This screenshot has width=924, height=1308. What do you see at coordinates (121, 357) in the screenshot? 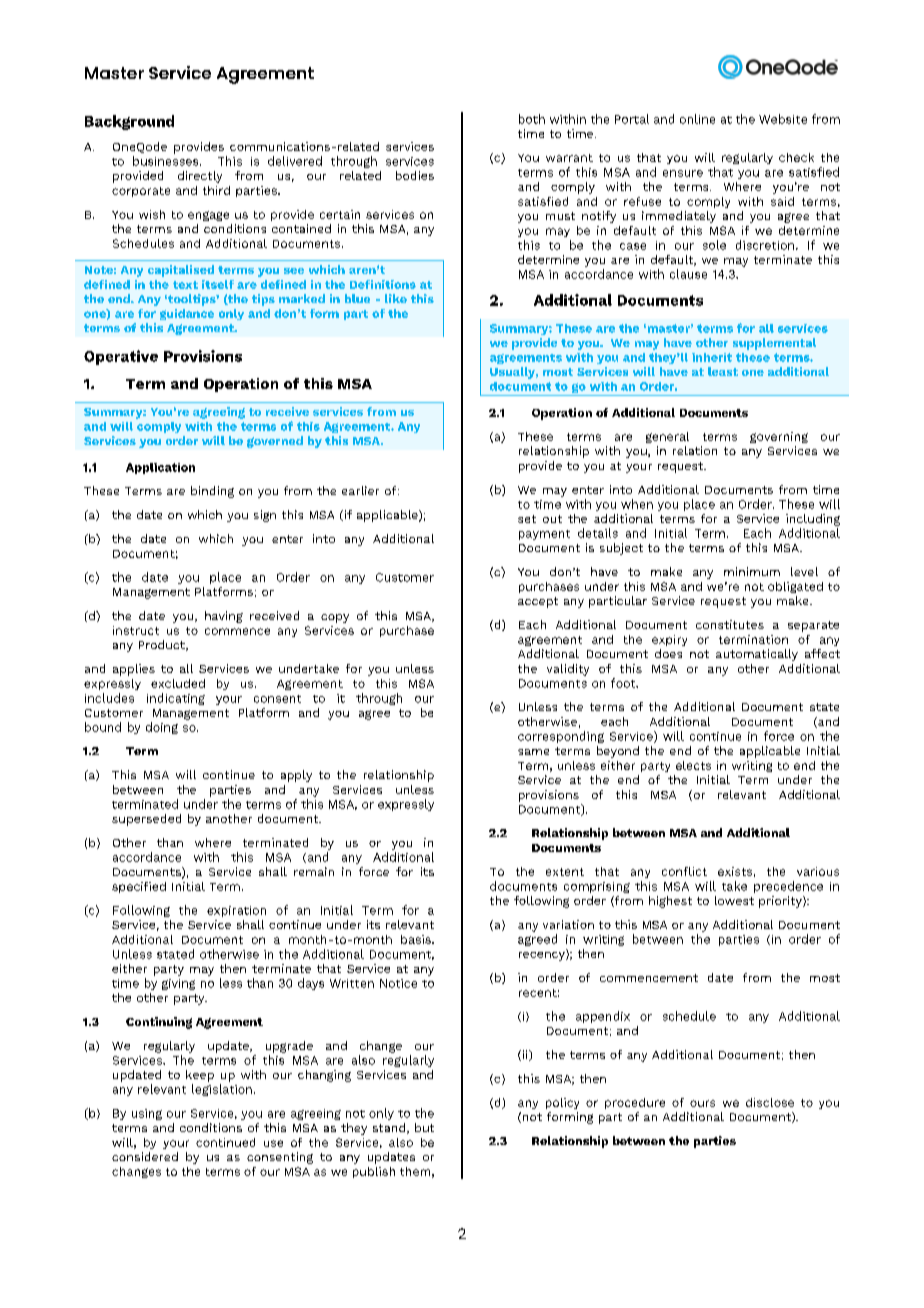
I see `Operative` at bounding box center [121, 357].
